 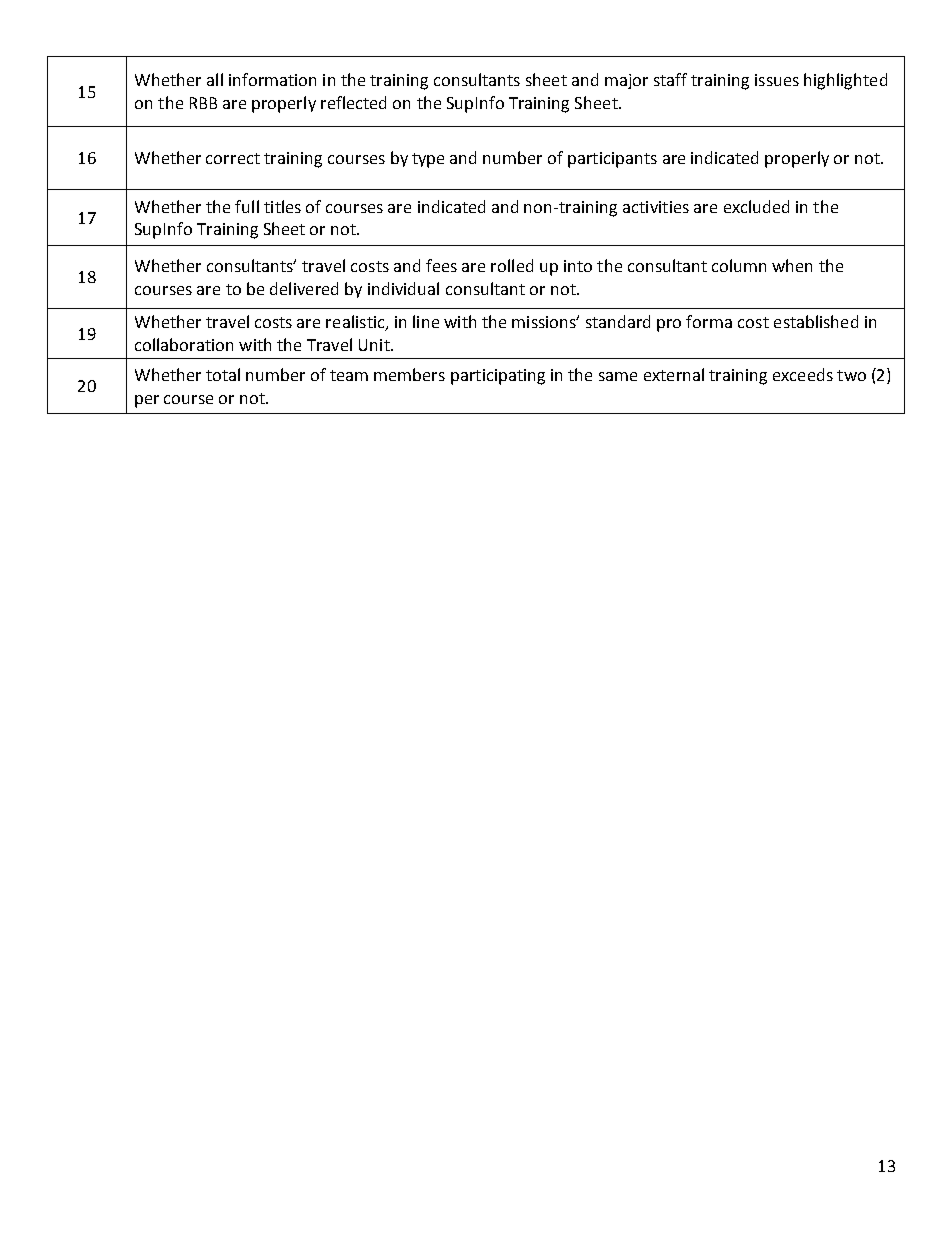 What do you see at coordinates (792, 265) in the document?
I see `when` at bounding box center [792, 265].
